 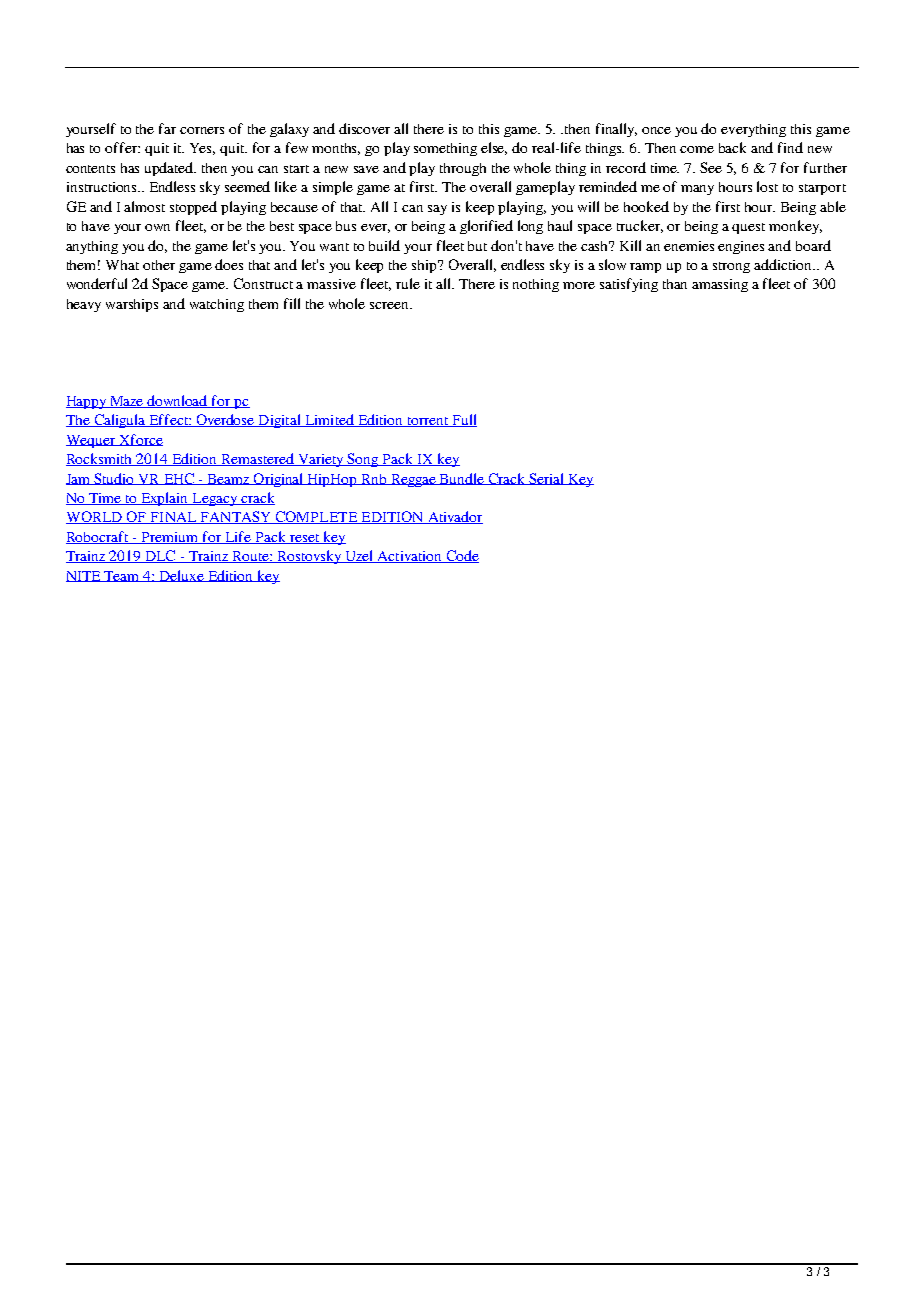 What do you see at coordinates (160, 556) in the document?
I see `DLC` at bounding box center [160, 556].
